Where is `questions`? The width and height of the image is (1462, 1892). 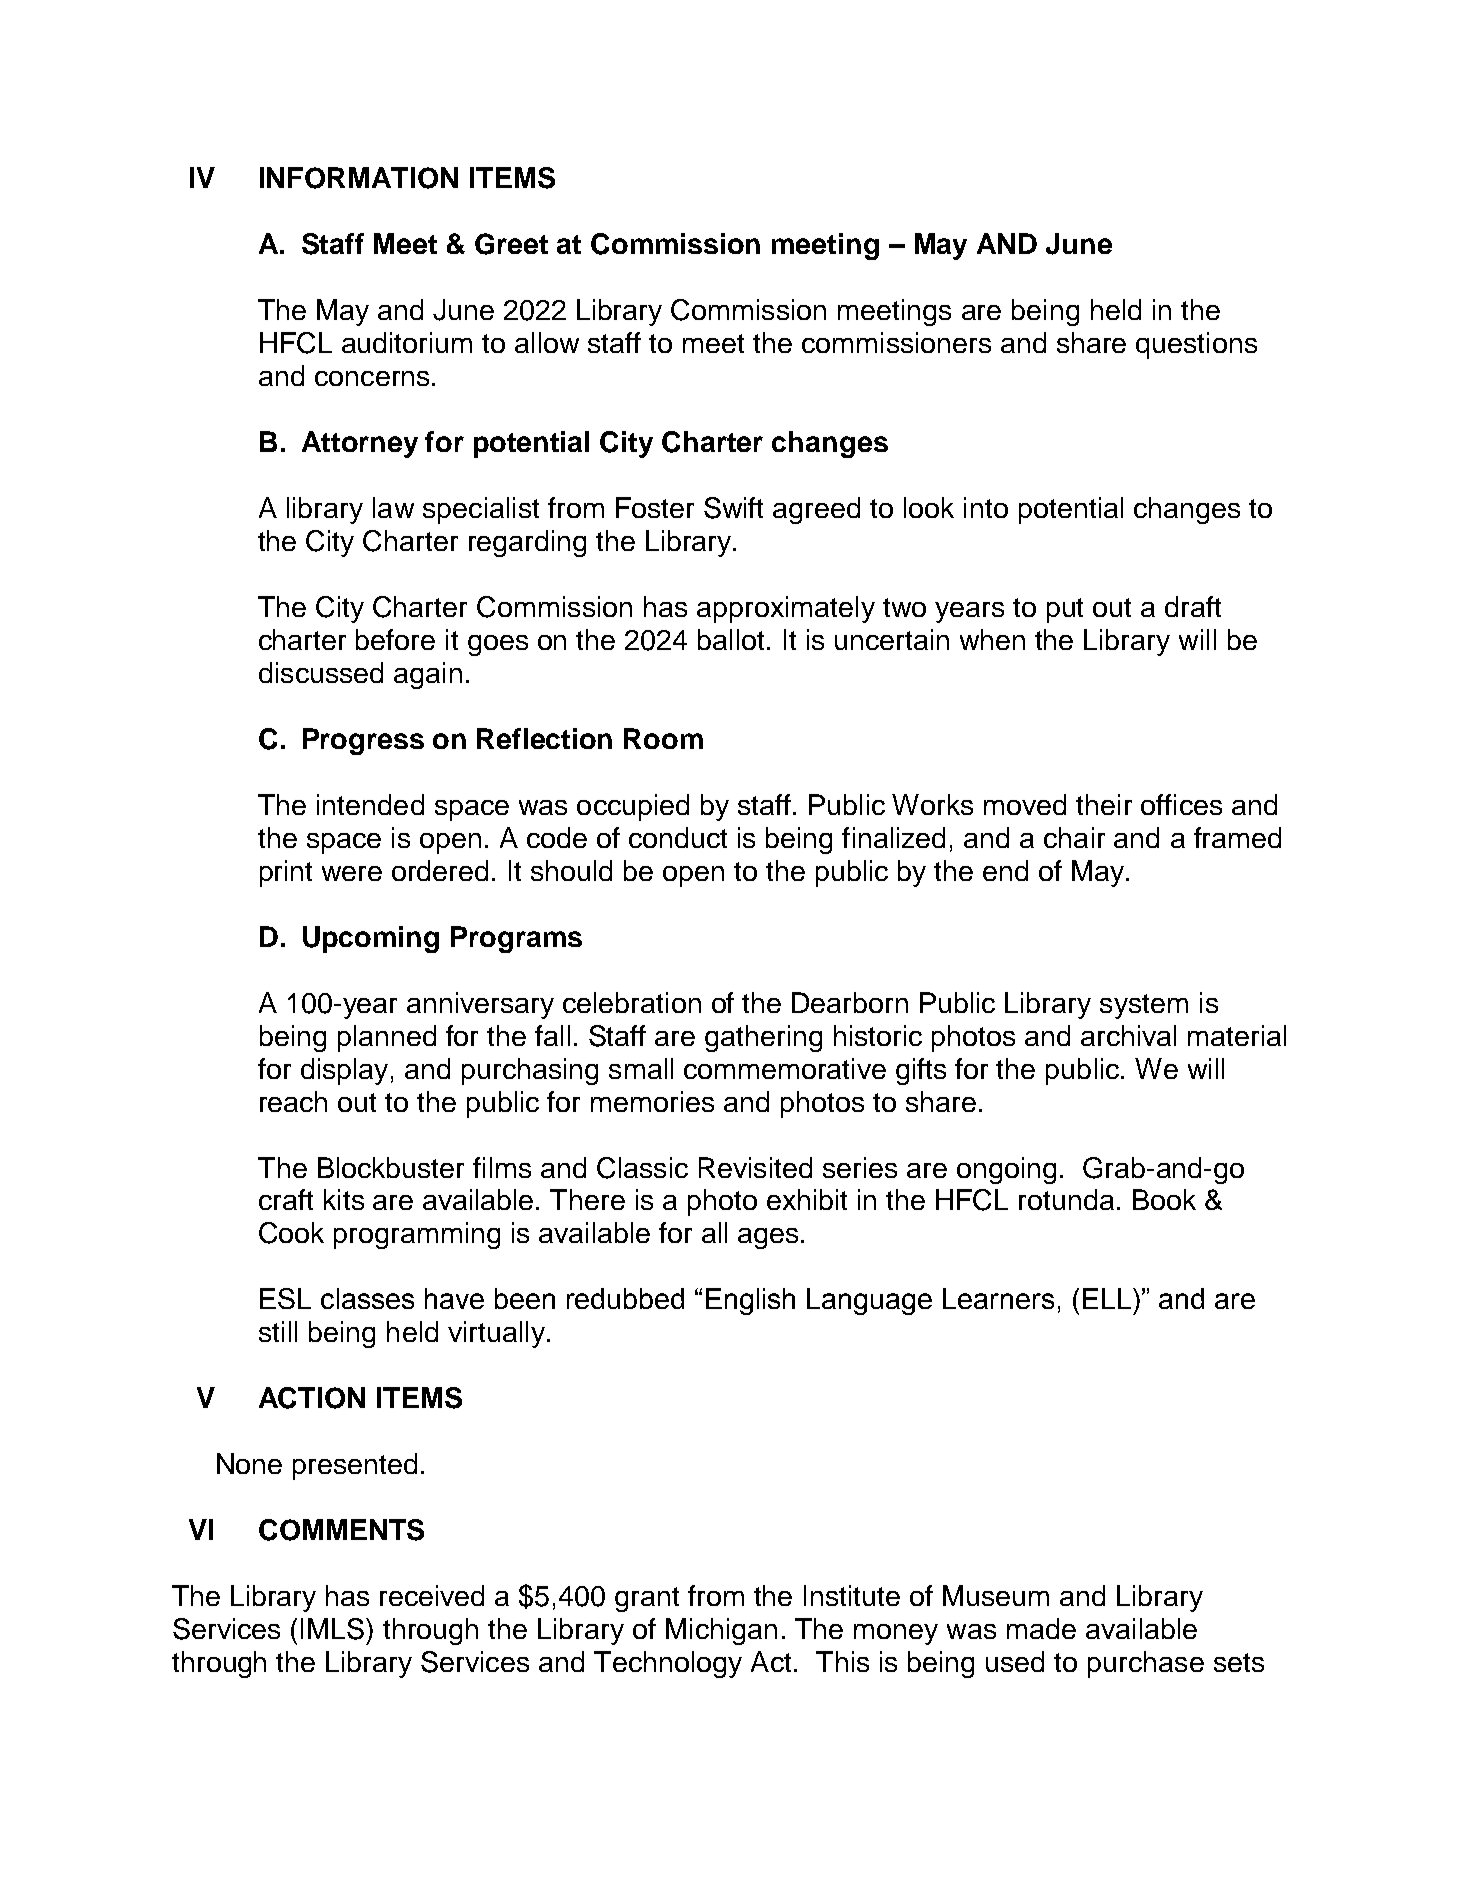
questions is located at coordinates (1196, 345).
